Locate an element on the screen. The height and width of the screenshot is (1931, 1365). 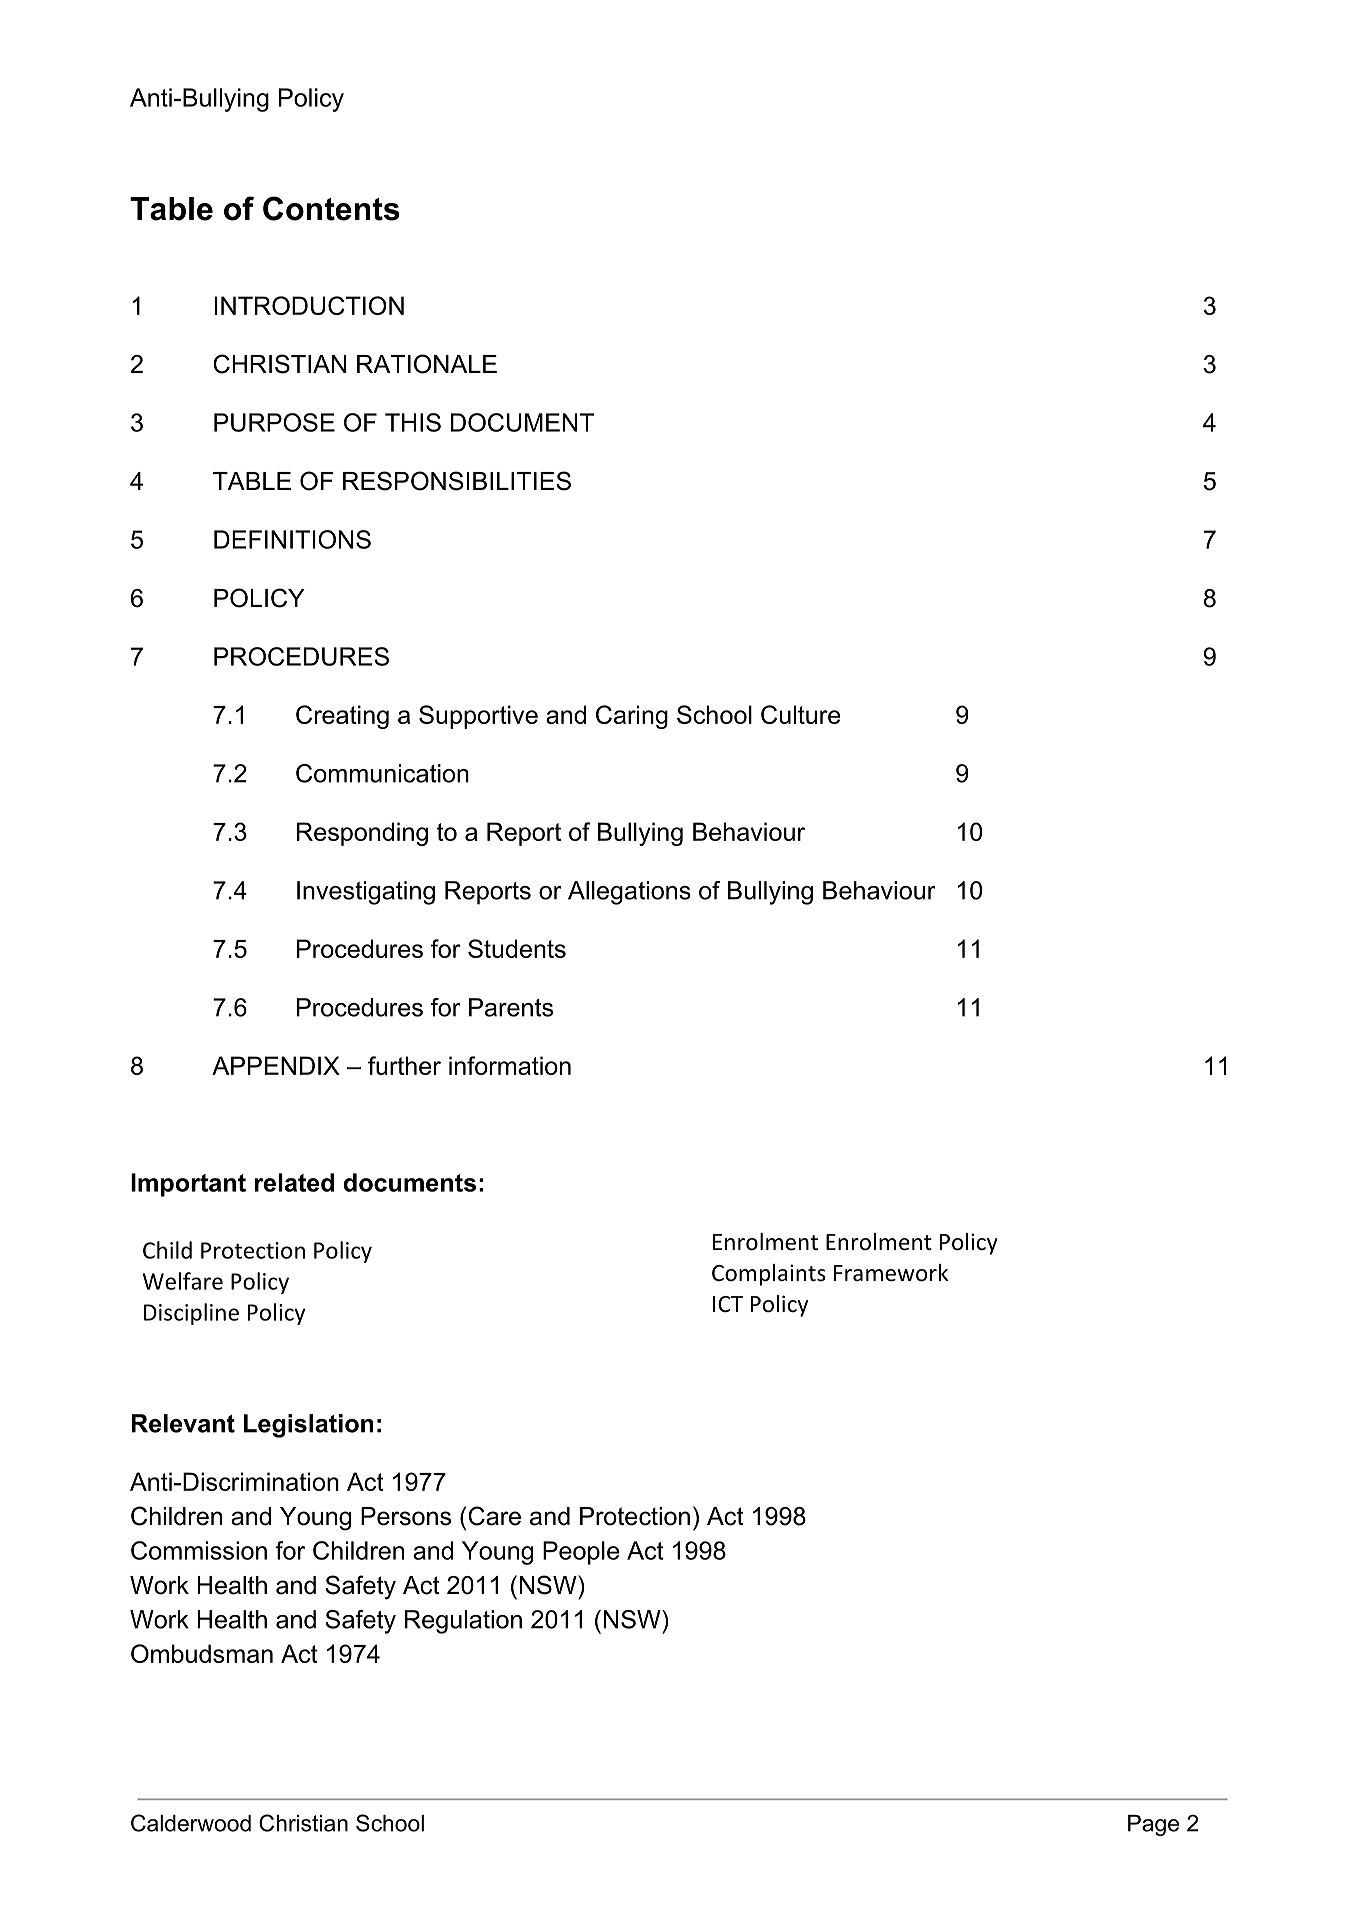
Allegations is located at coordinates (629, 893).
